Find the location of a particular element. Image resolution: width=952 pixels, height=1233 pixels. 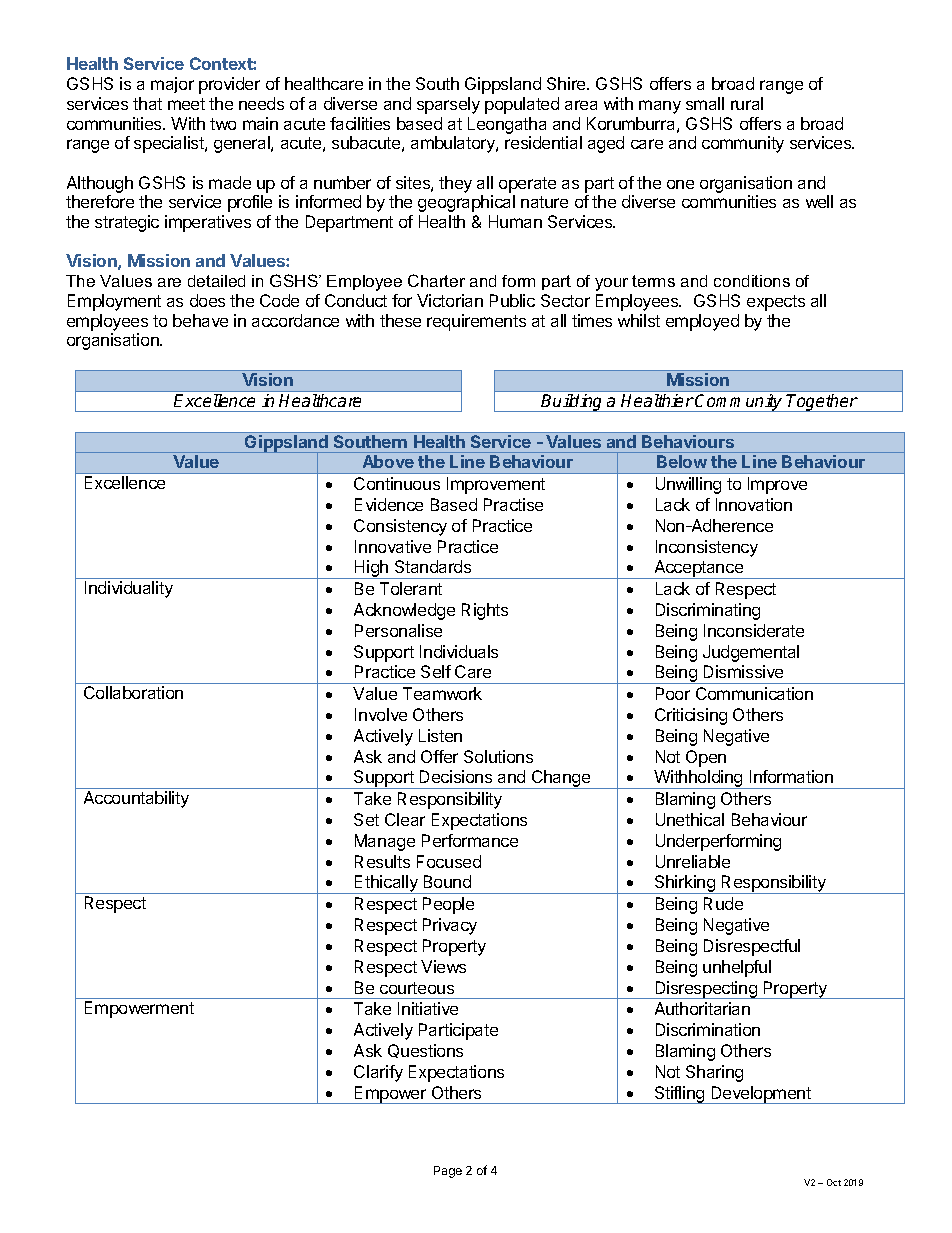

sparsely is located at coordinates (448, 105).
